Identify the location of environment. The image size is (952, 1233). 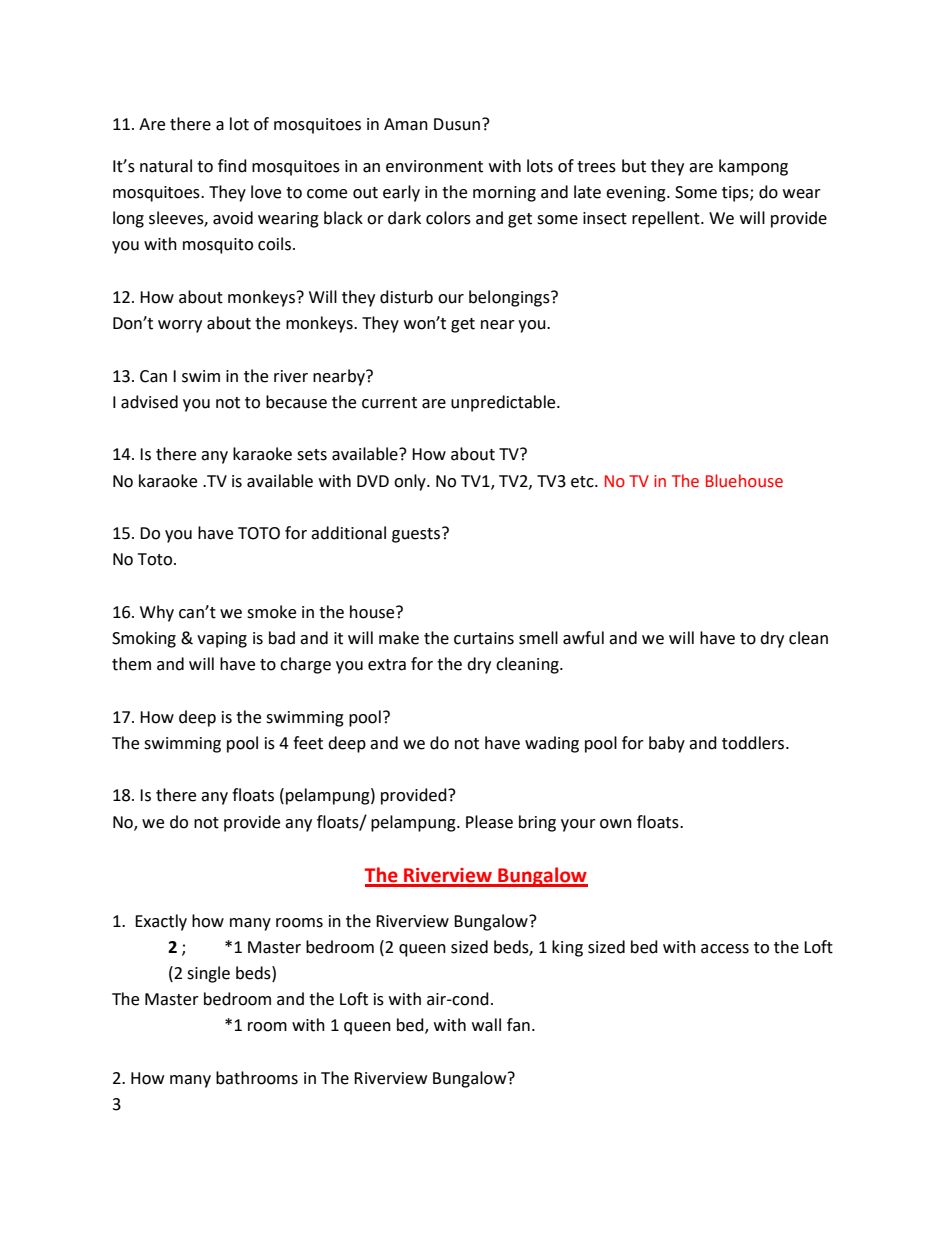
(434, 166).
